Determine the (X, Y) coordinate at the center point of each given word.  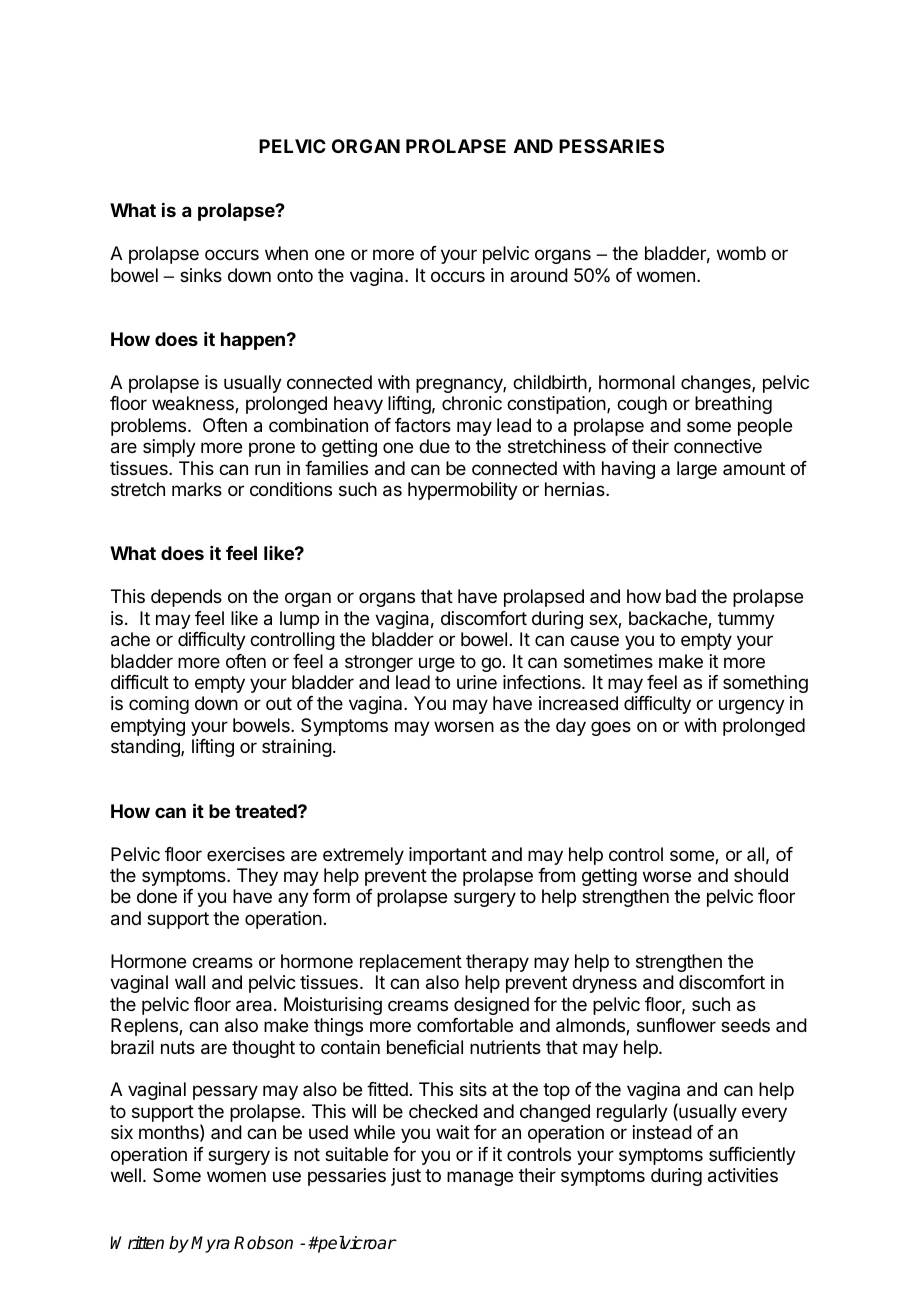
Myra (210, 1244)
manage (480, 1178)
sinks (201, 275)
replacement (411, 963)
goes (611, 728)
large (697, 470)
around (539, 275)
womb (741, 253)
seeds (745, 1025)
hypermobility (463, 491)
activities (743, 1175)
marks (197, 489)
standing (146, 748)
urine (477, 682)
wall (190, 982)
